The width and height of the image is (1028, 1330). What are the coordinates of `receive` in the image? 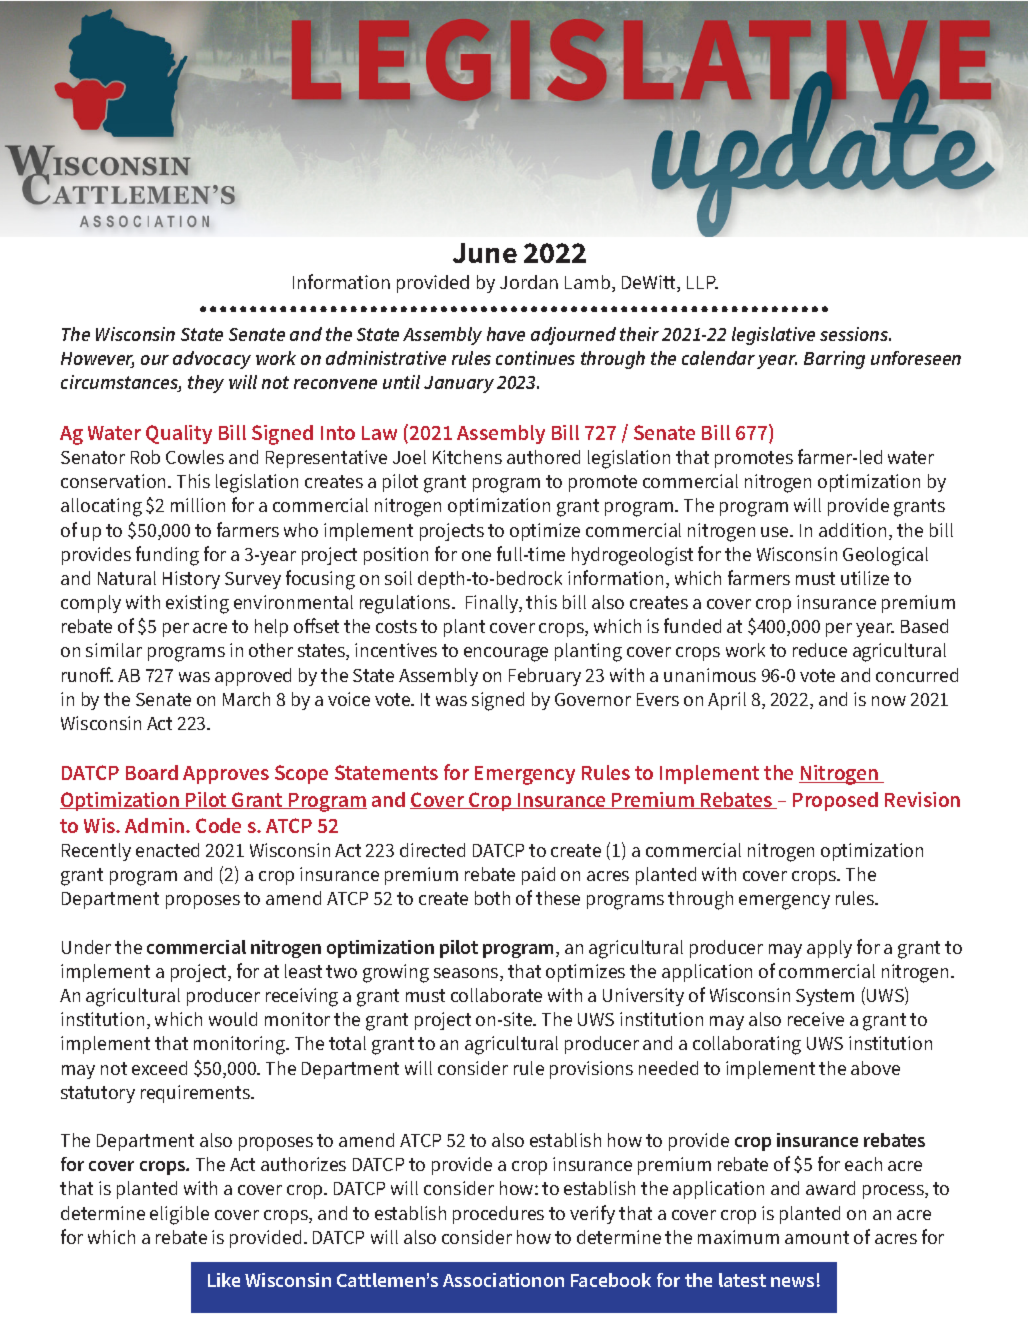 It's located at (816, 1019).
